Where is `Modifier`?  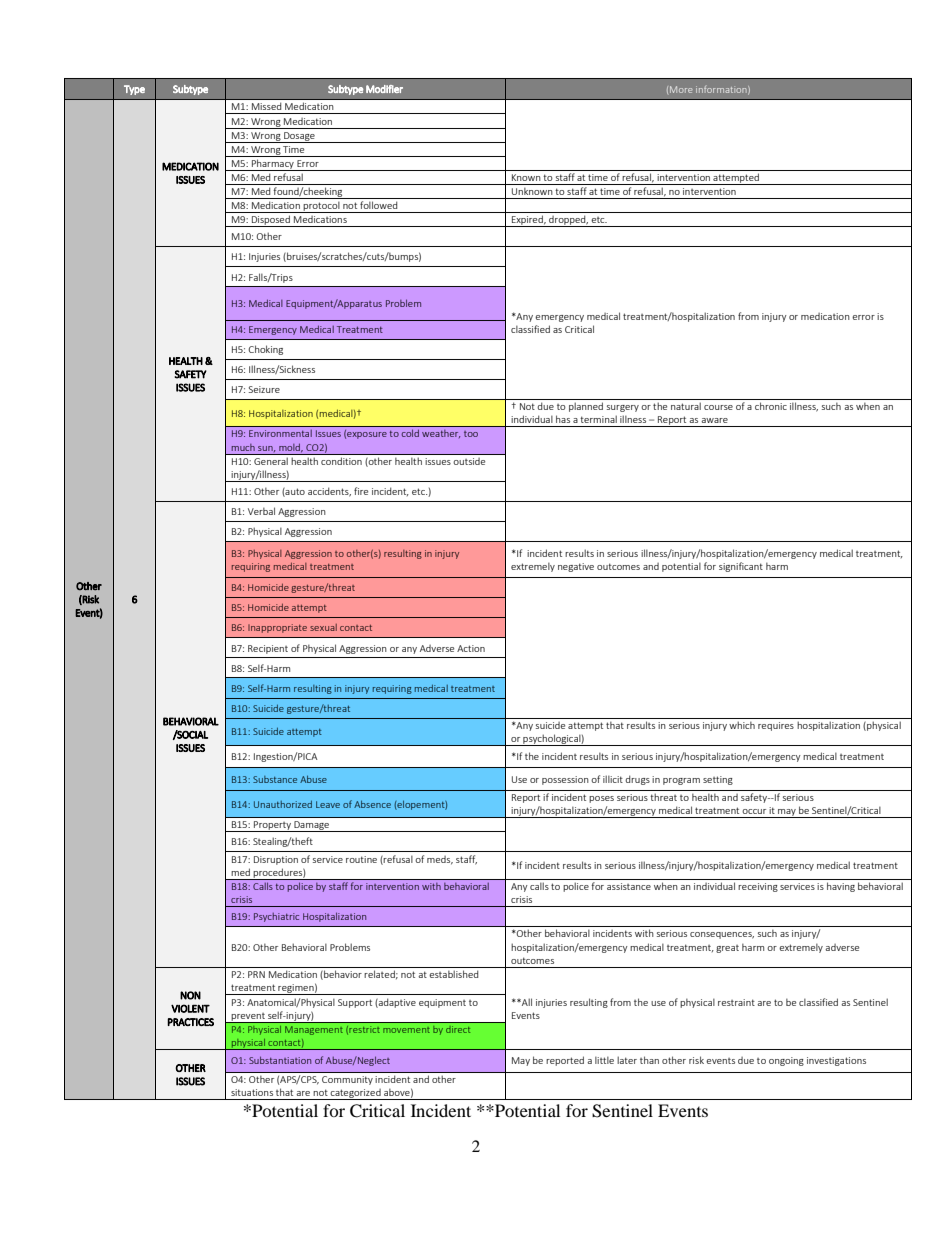
Modifier is located at coordinates (384, 89).
